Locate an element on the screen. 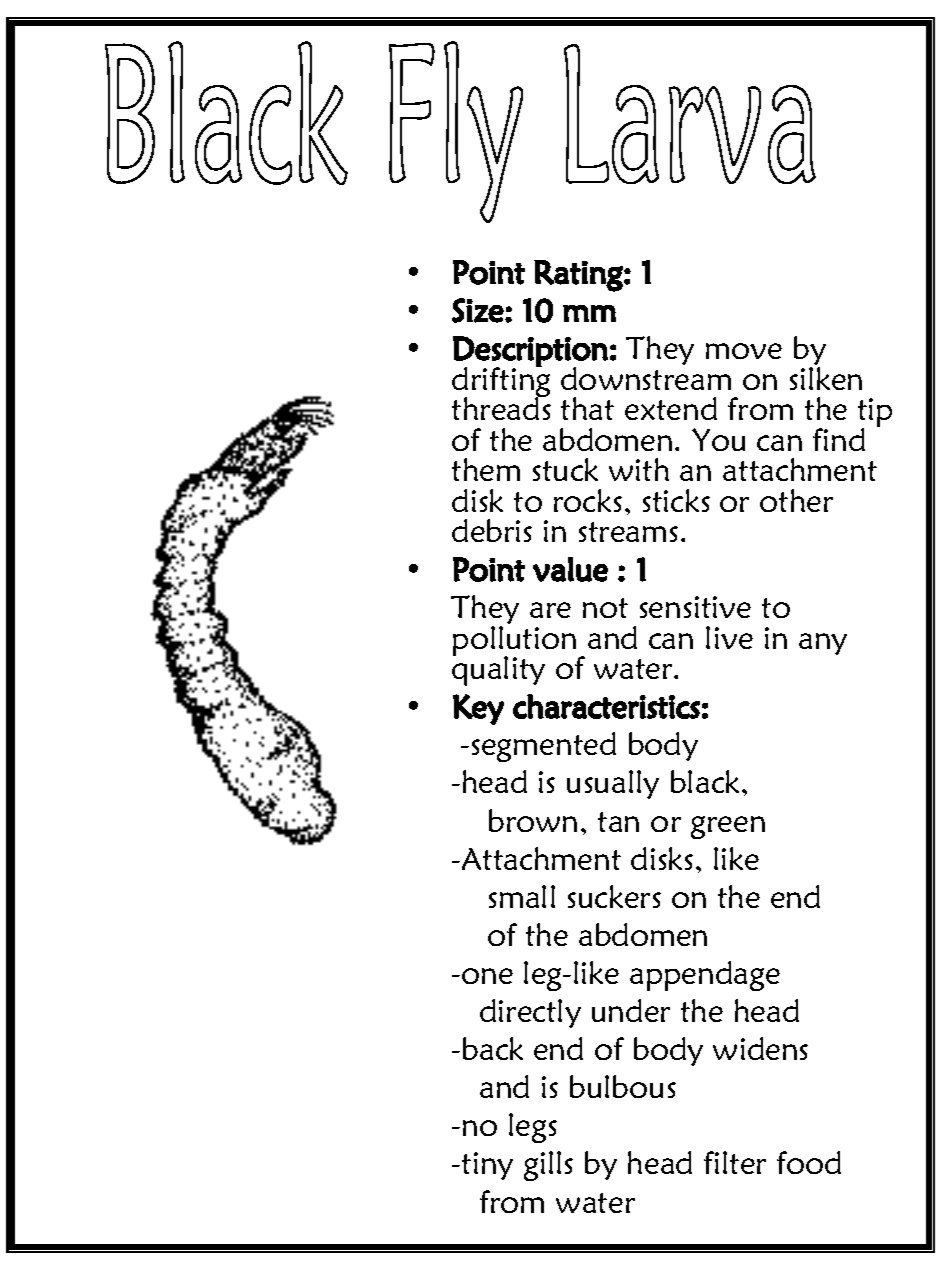 This screenshot has height=1270, width=952. small is located at coordinates (522, 896).
